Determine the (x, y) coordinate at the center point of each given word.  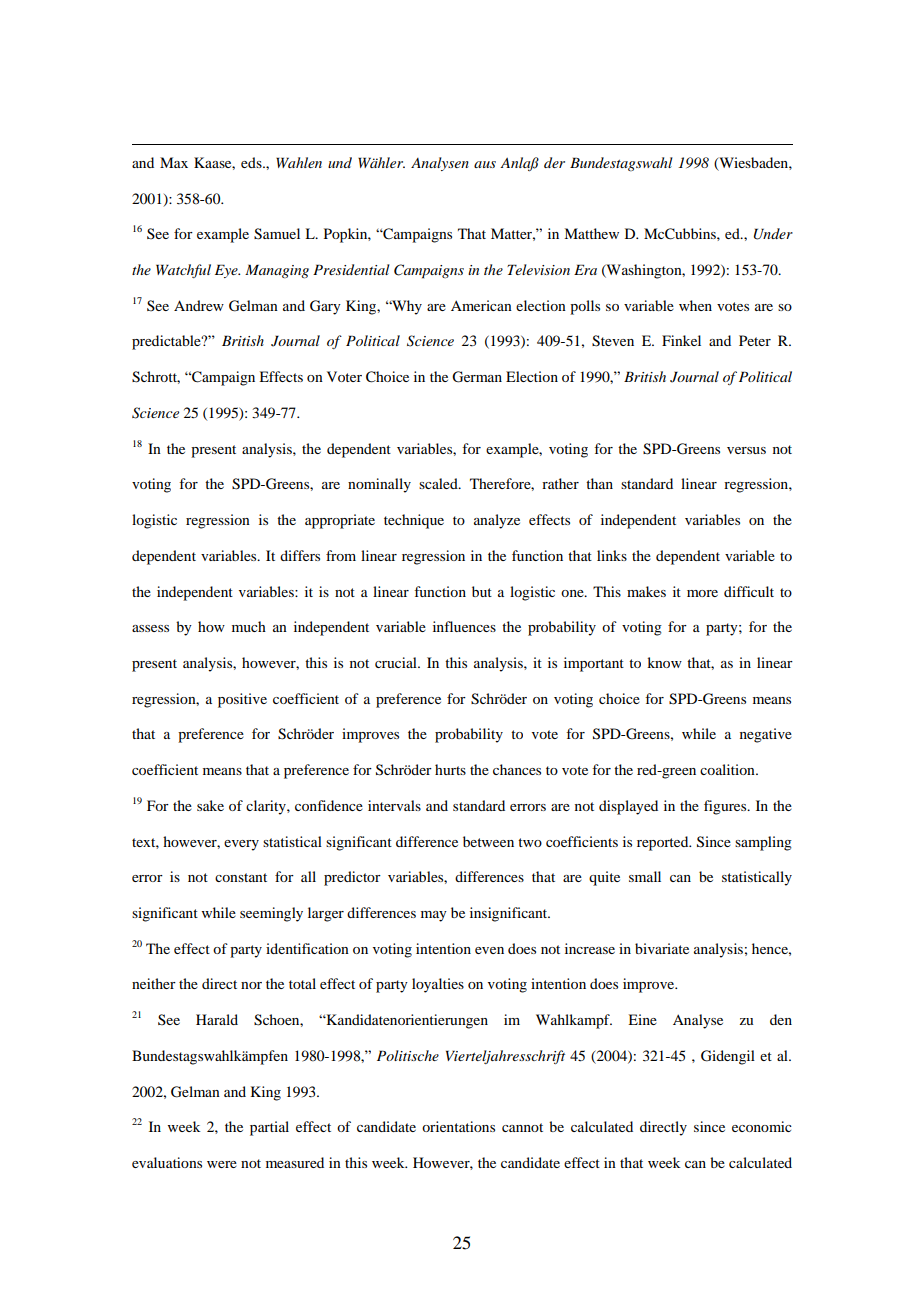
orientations (458, 1126)
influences (464, 626)
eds (252, 162)
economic (762, 1126)
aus (485, 164)
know (664, 662)
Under (773, 234)
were (222, 1164)
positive (242, 700)
